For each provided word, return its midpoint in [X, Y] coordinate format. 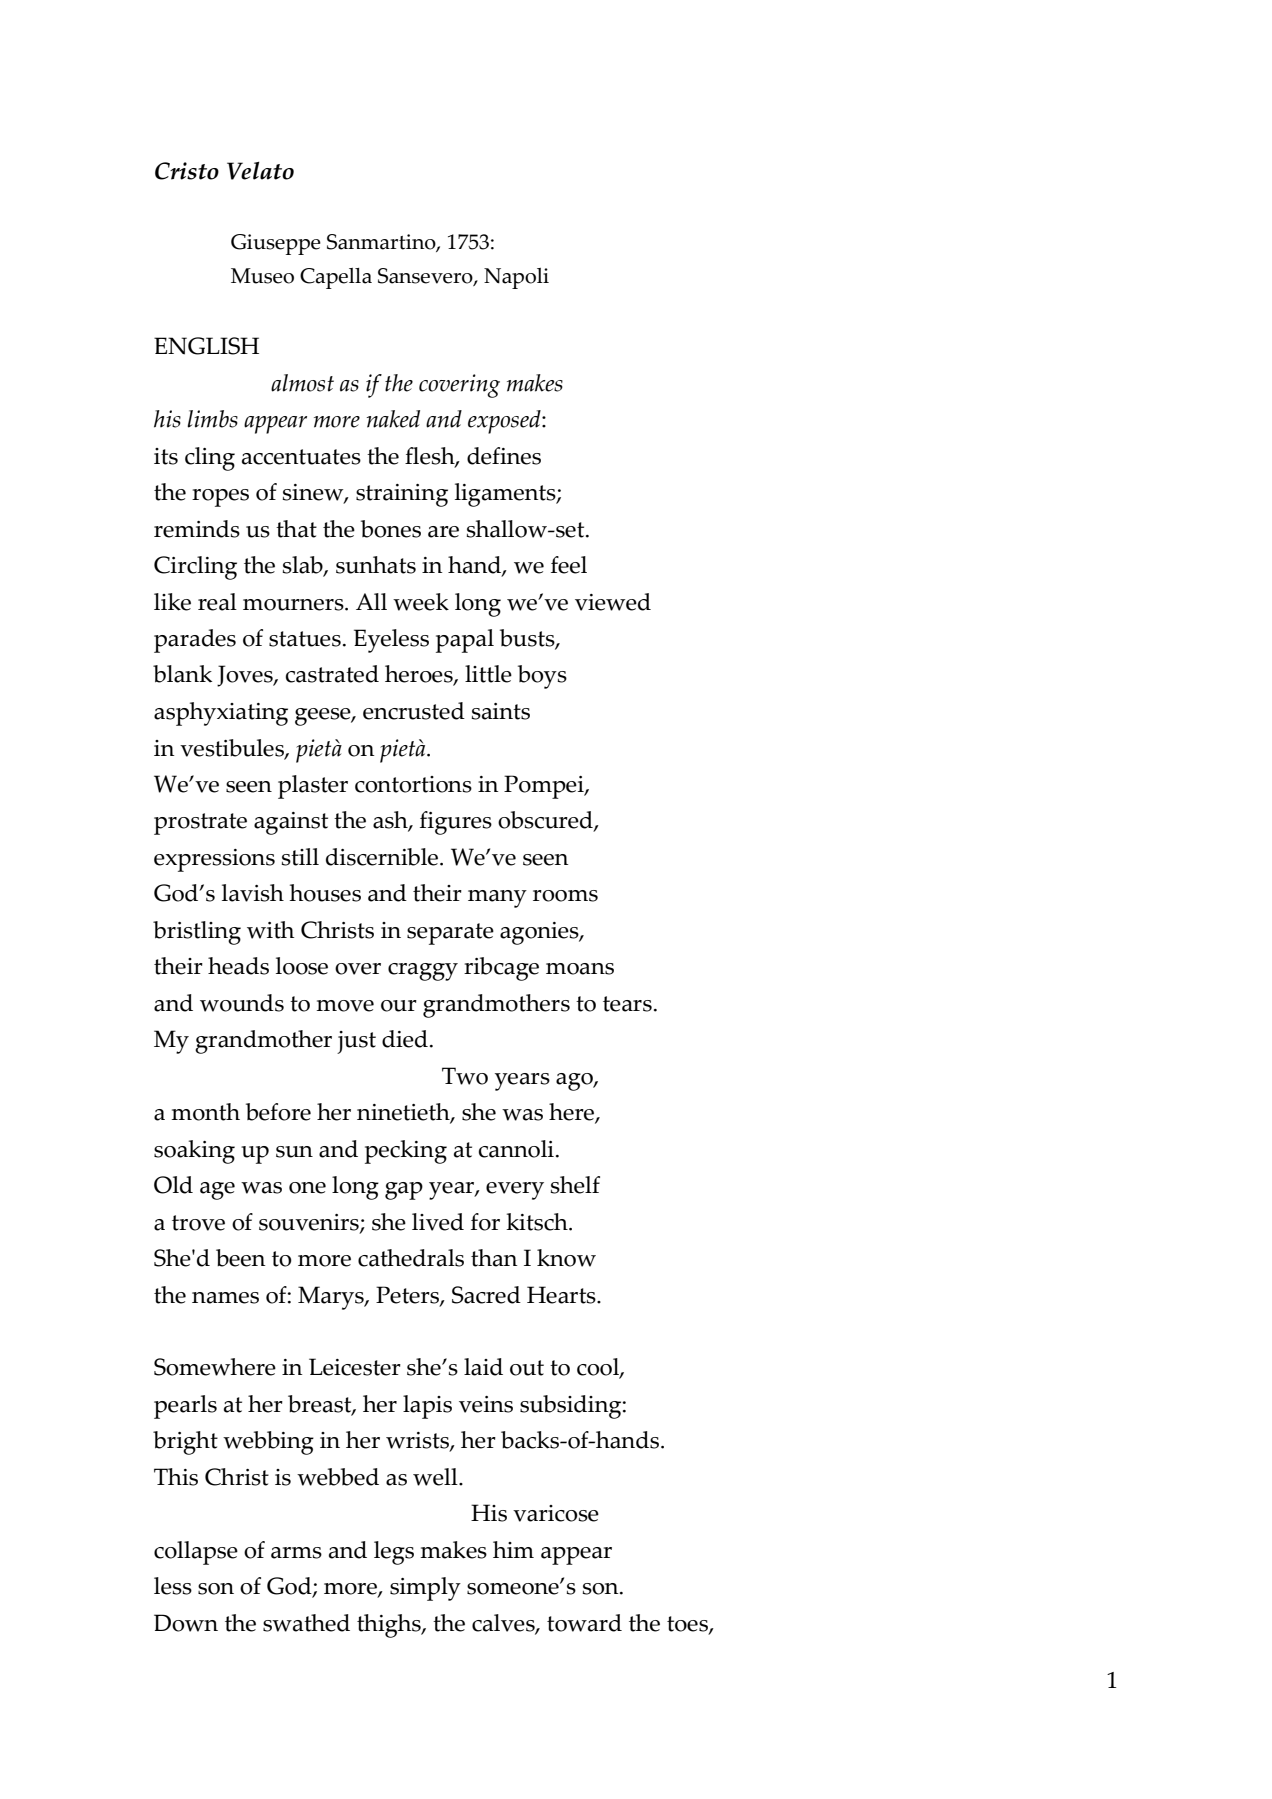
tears [627, 1004]
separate [450, 934]
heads [238, 966]
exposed [505, 422]
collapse [196, 1553]
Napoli [516, 278]
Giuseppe [276, 244]
